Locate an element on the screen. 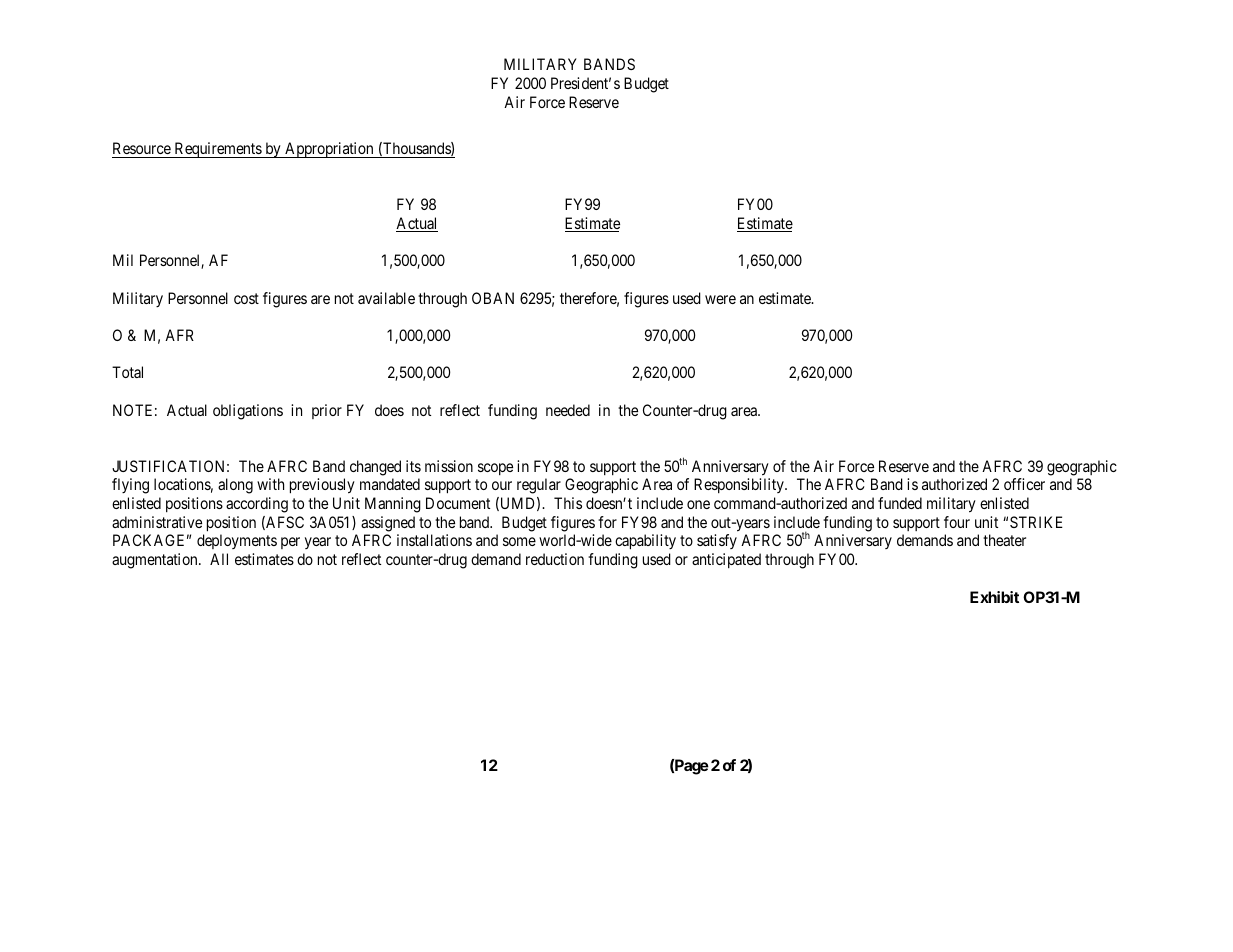 The height and width of the screenshot is (952, 1233). Appropriation is located at coordinates (329, 150).
